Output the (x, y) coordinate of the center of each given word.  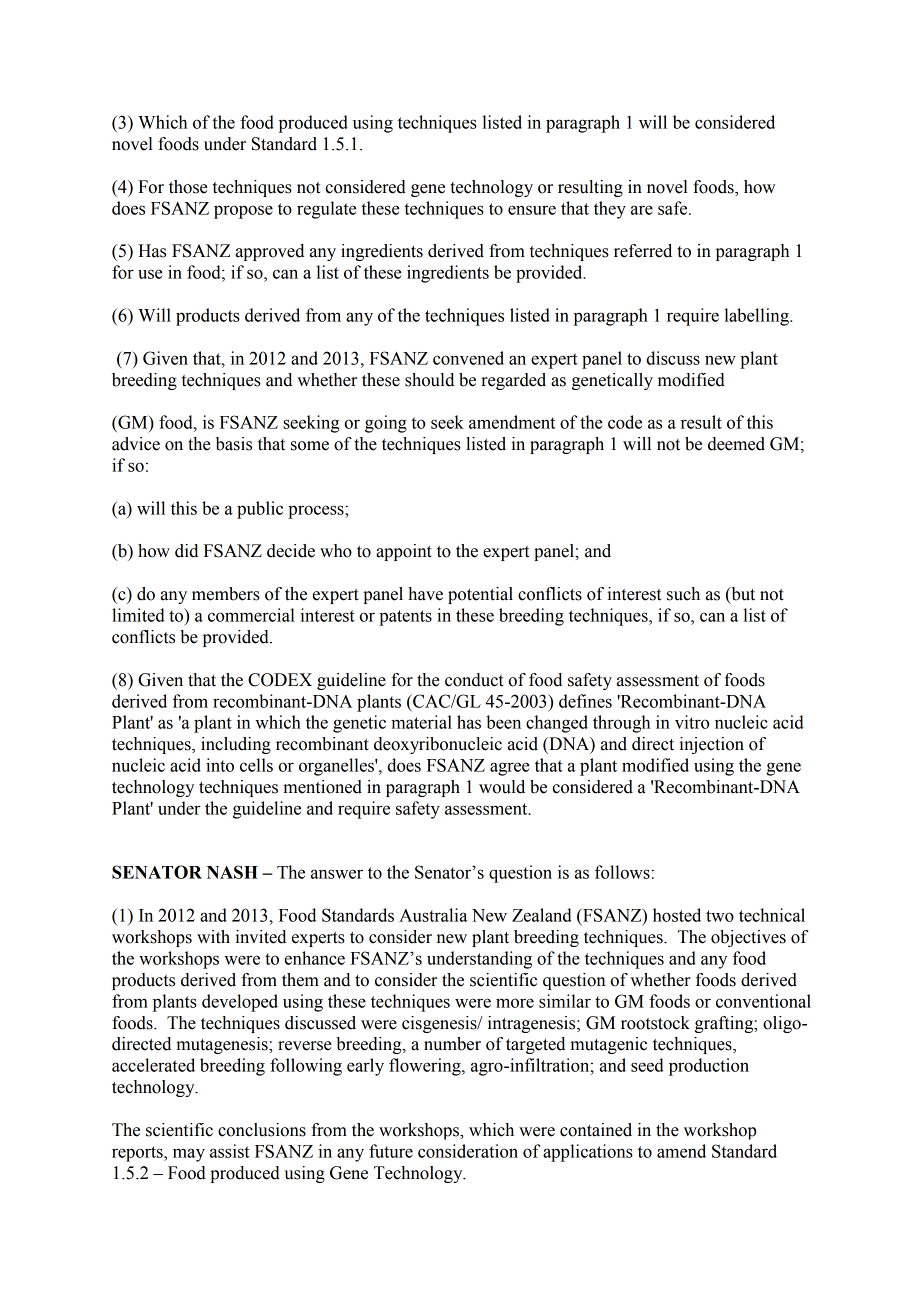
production (709, 1067)
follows (622, 872)
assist (230, 1151)
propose (243, 212)
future (391, 1151)
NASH (232, 872)
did (186, 551)
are (642, 210)
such (683, 594)
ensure (532, 210)
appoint (404, 552)
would (502, 787)
